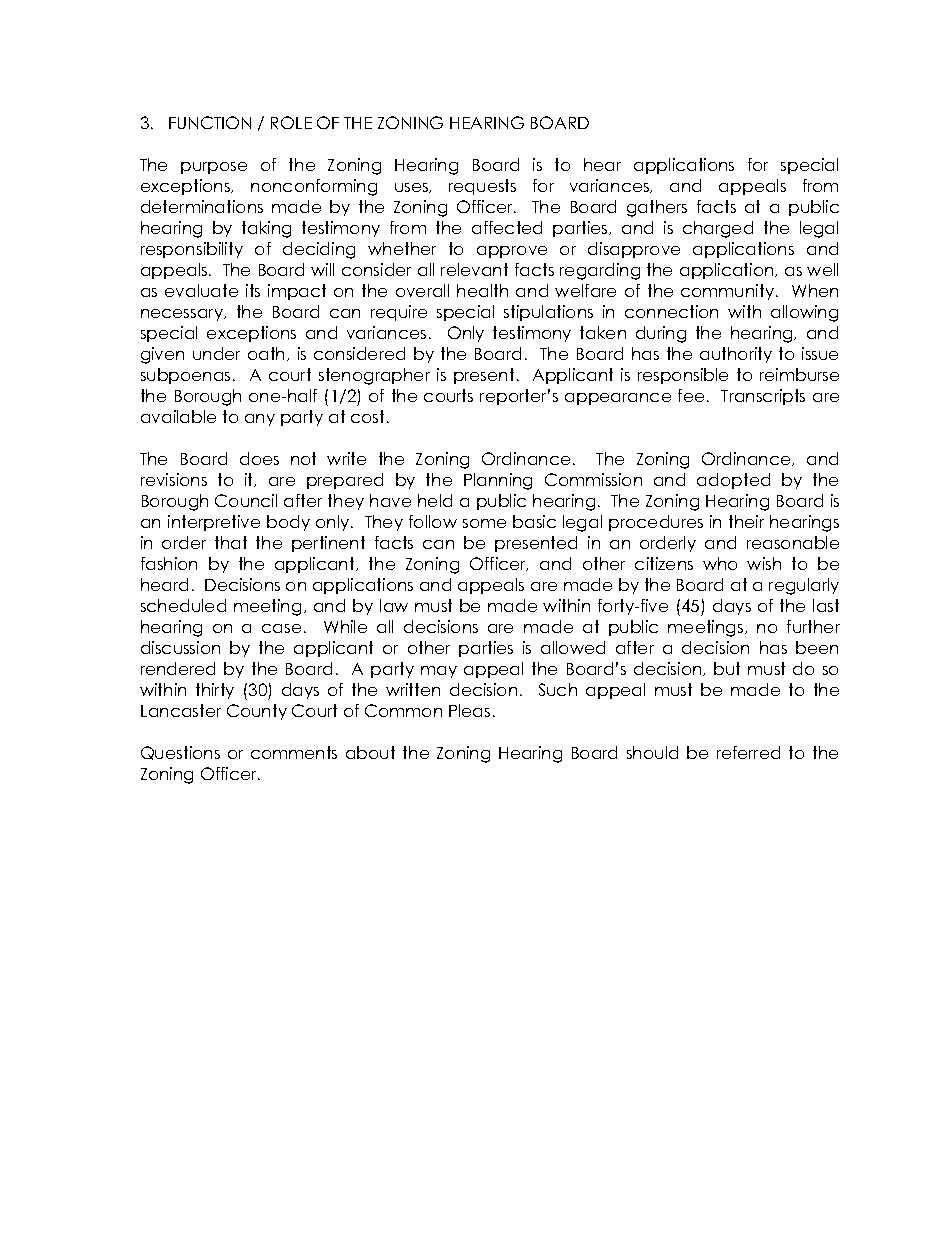  I want to click on wish, so click(764, 563).
